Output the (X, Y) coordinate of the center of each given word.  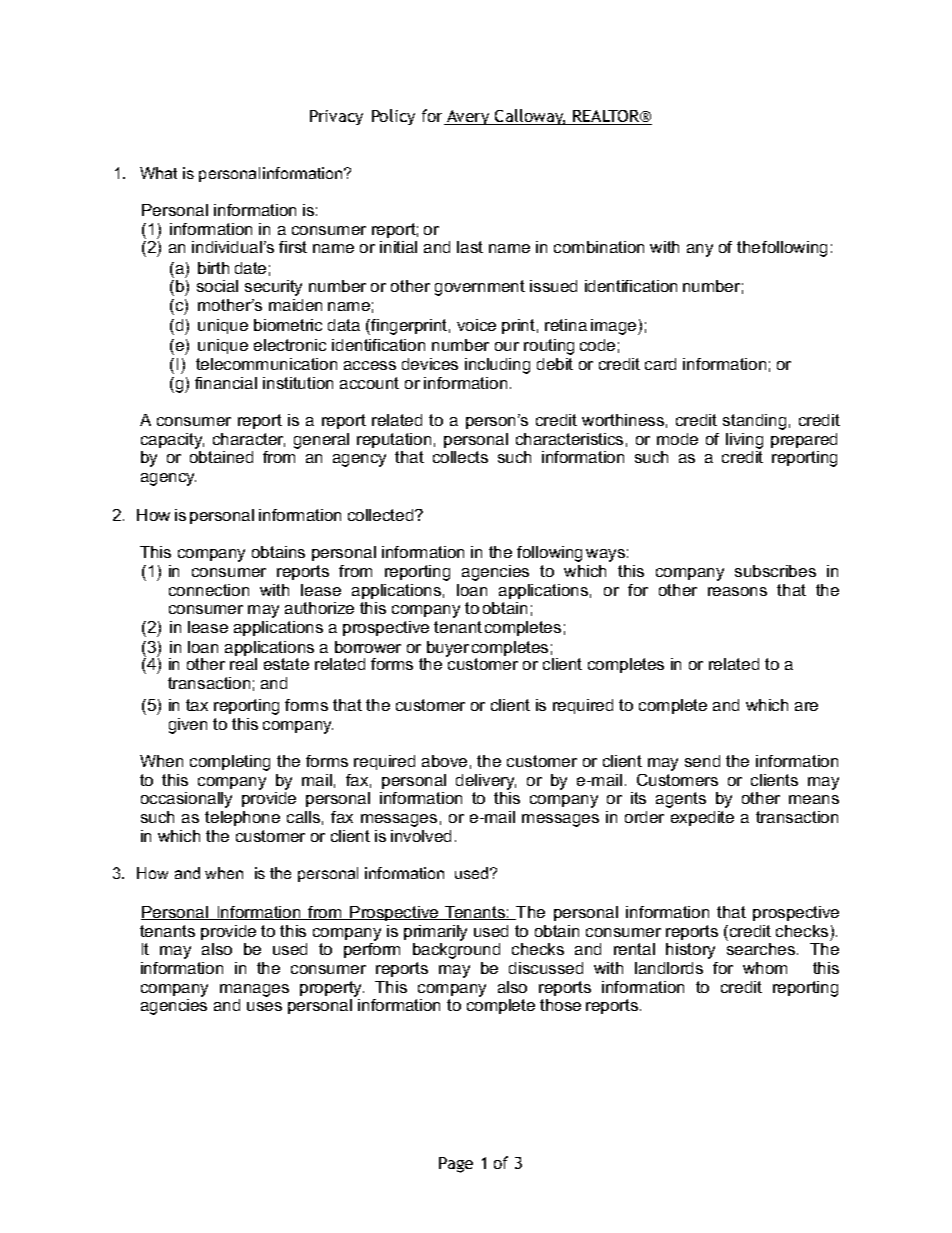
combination (599, 247)
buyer (447, 650)
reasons (737, 591)
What (158, 173)
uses (264, 1006)
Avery (468, 117)
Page (456, 1165)
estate (286, 664)
